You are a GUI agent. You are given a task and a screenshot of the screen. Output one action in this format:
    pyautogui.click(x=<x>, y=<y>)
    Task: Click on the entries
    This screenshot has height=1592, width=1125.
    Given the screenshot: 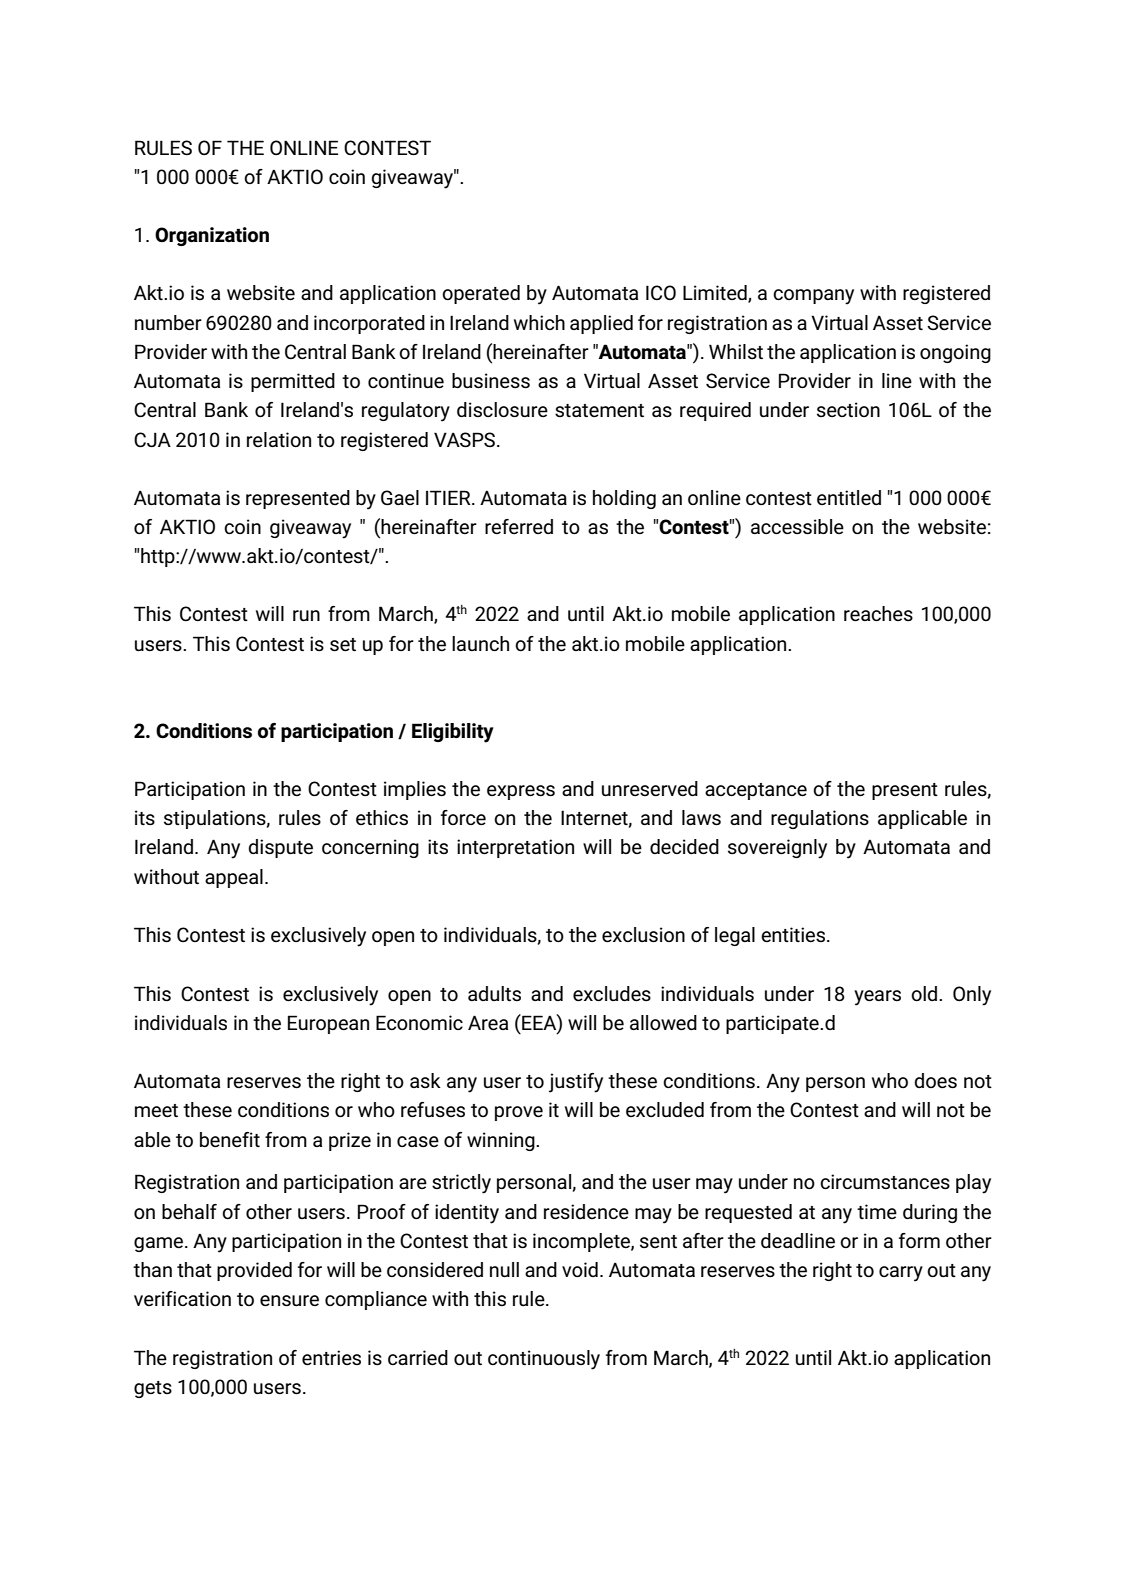 What is the action you would take?
    pyautogui.click(x=331, y=1358)
